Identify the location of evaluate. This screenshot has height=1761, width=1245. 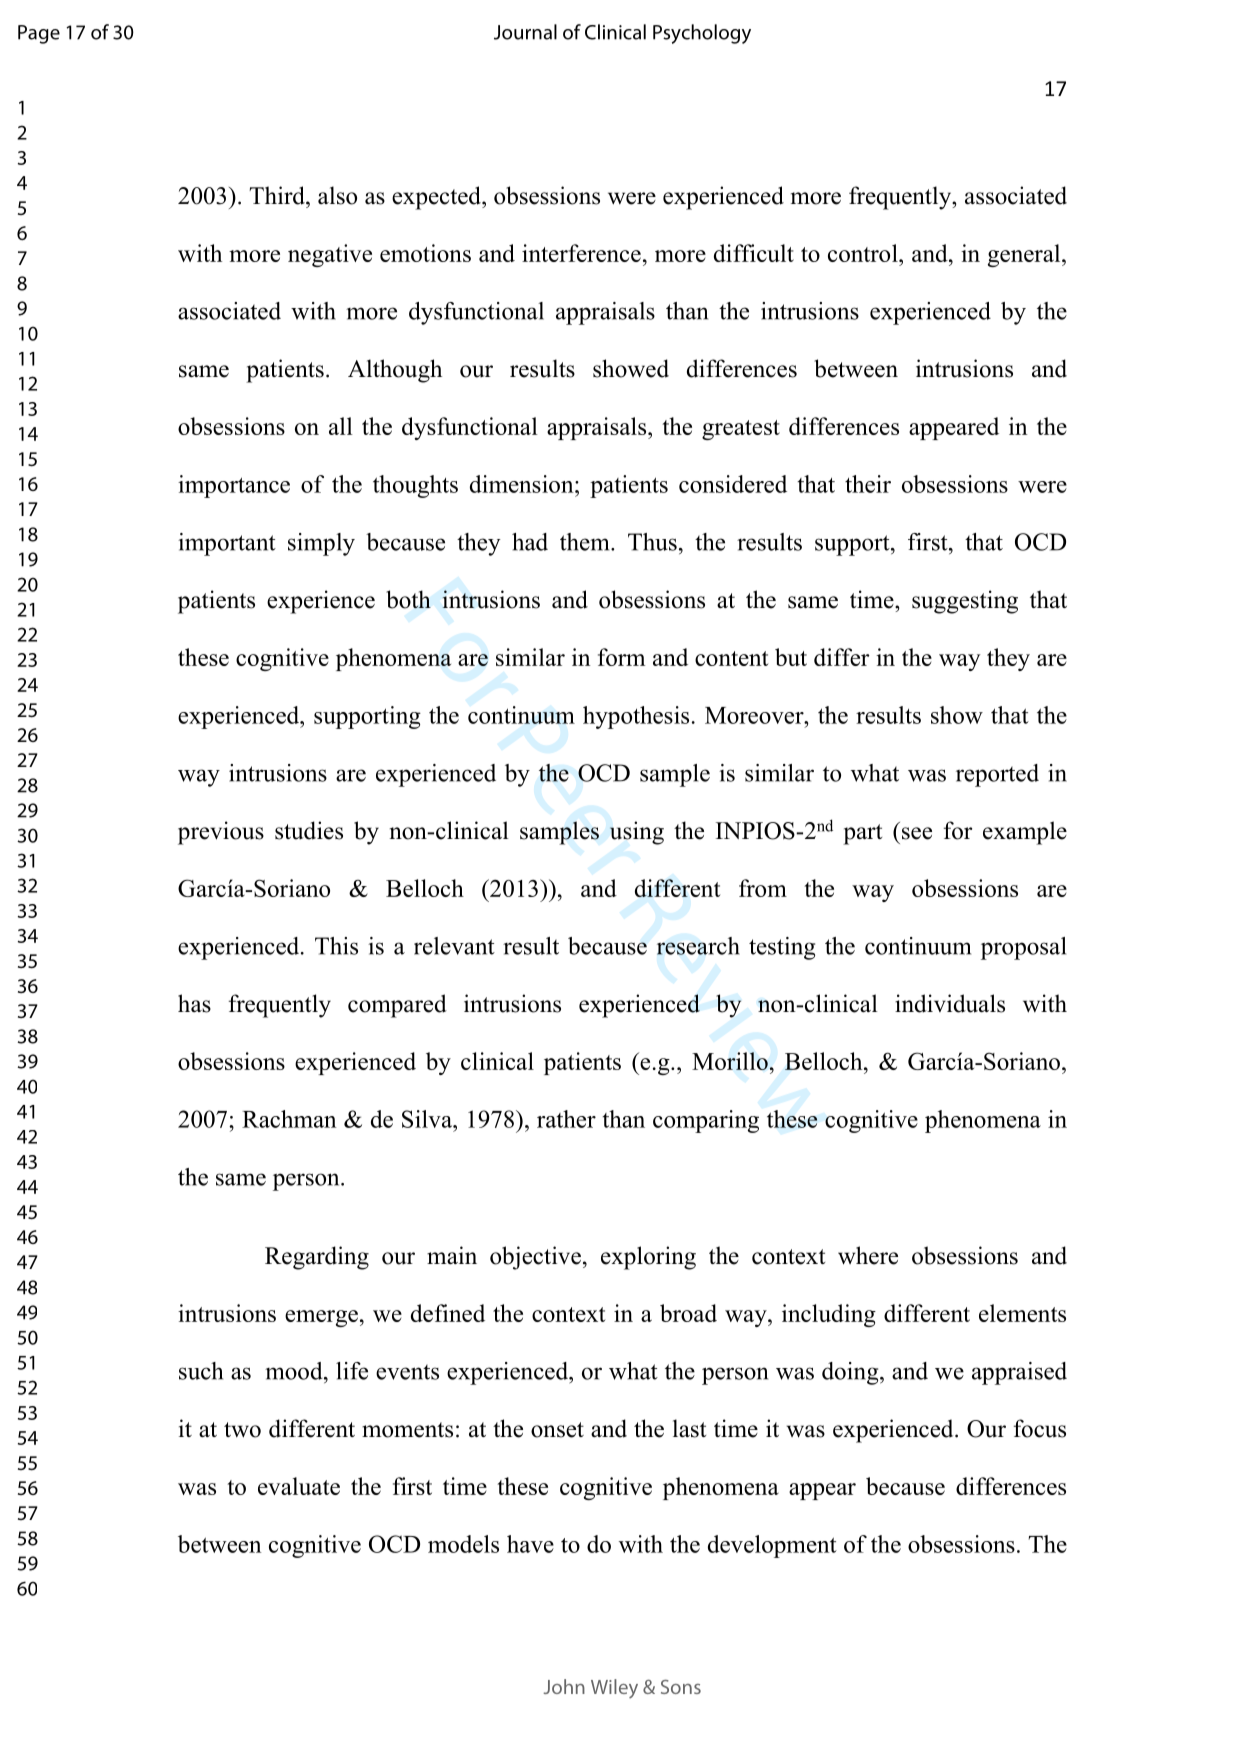
(299, 1486).
